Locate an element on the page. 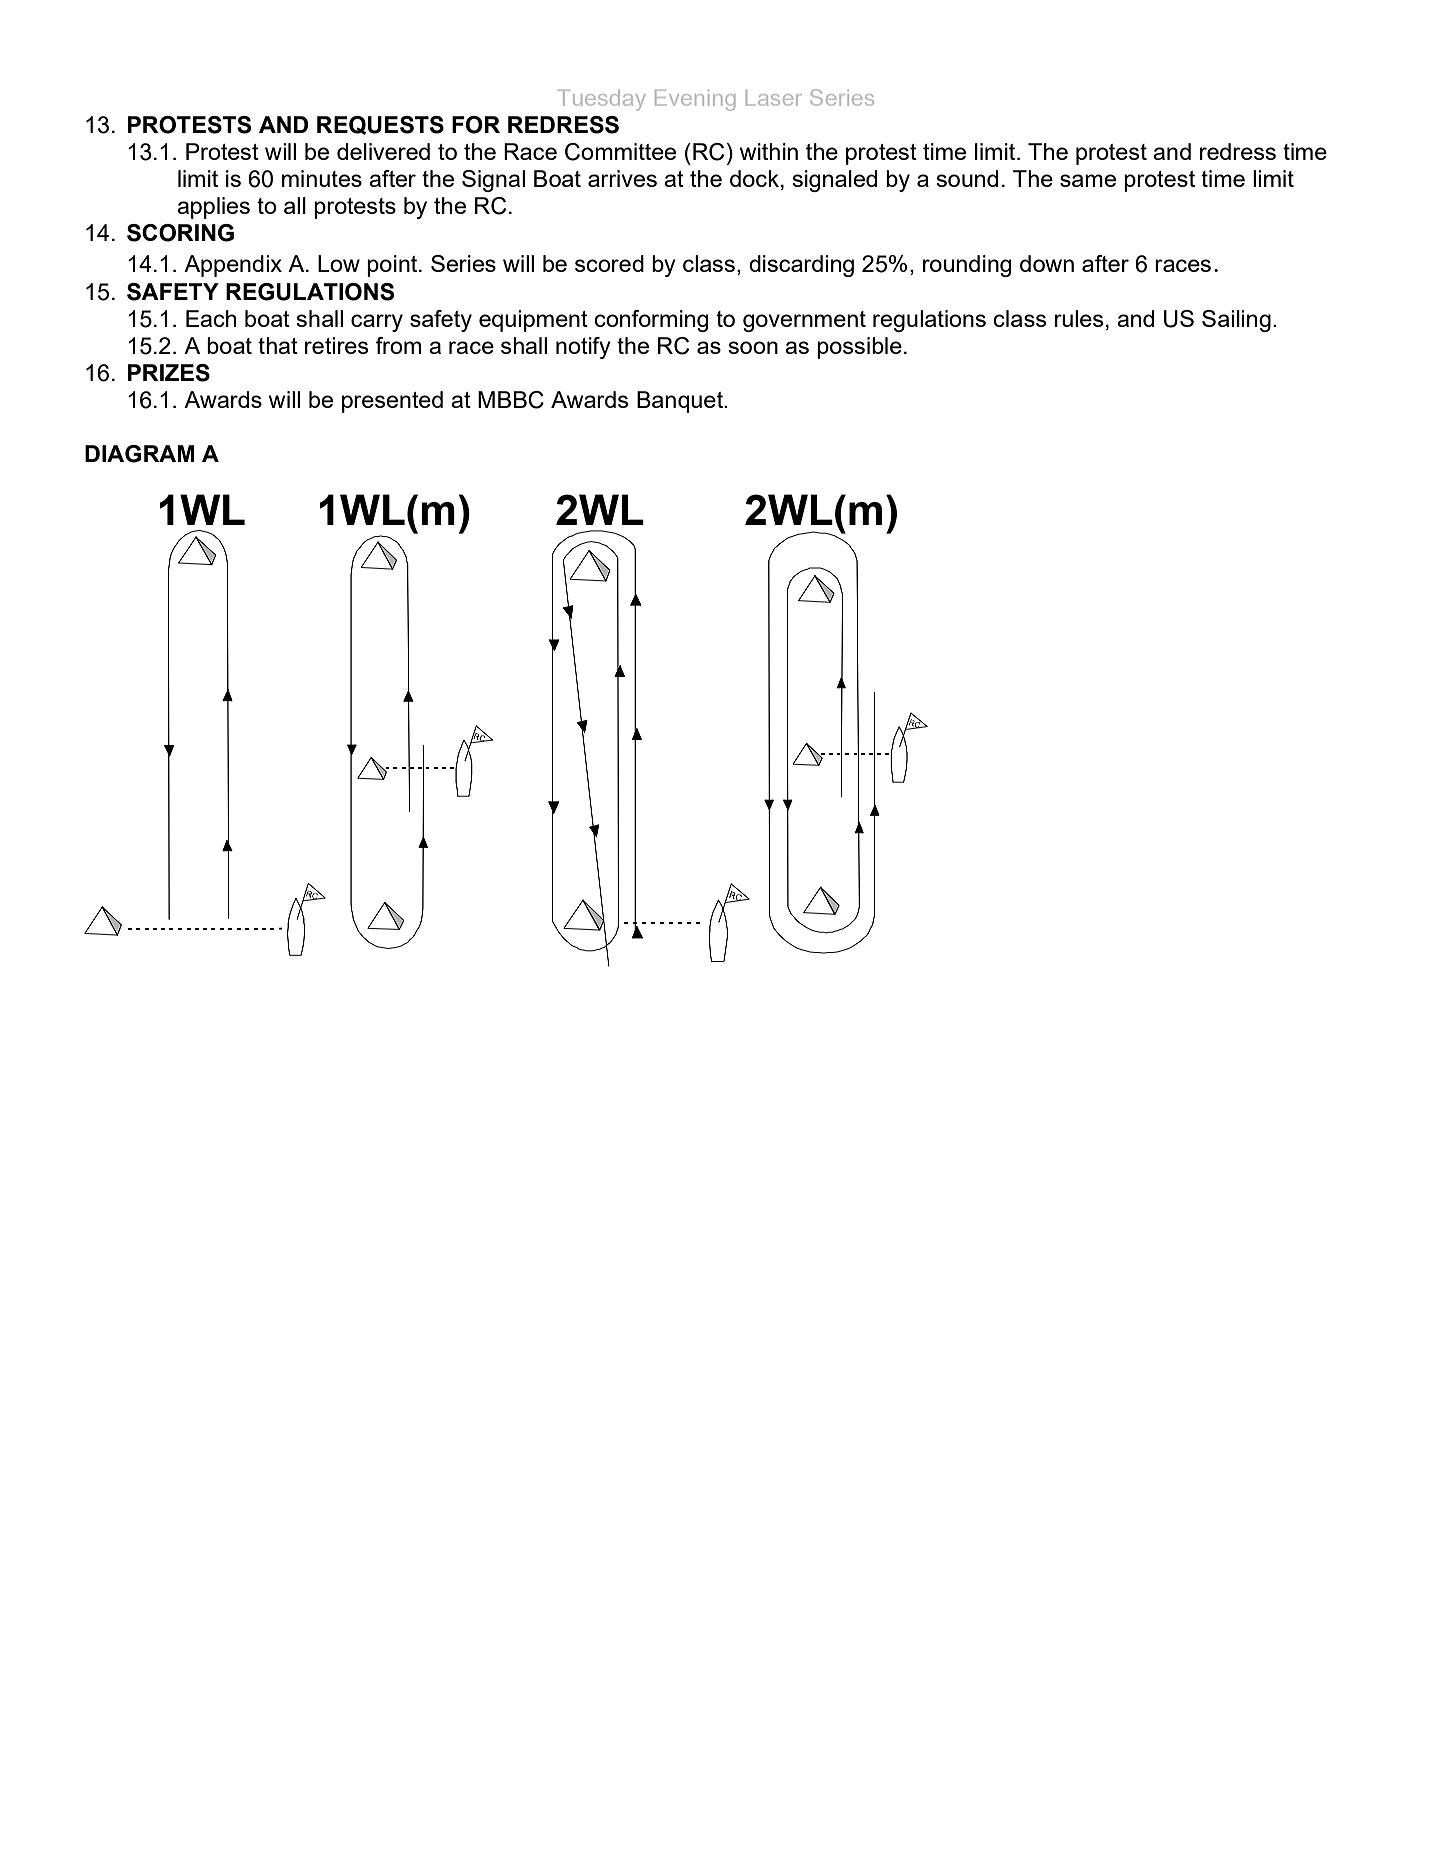 Image resolution: width=1433 pixels, height=1855 pixels. rules is located at coordinates (1079, 318).
